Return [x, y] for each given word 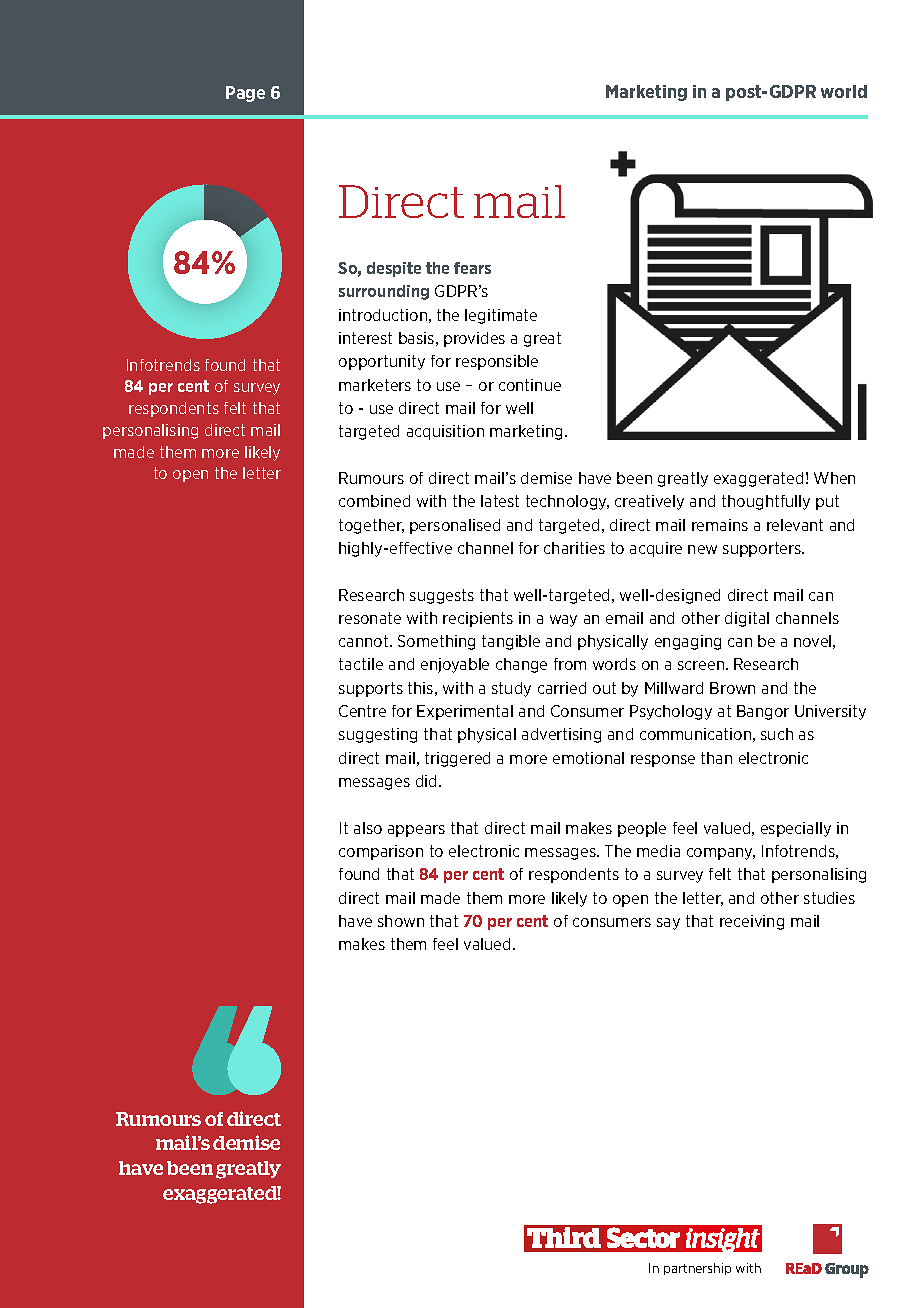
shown [401, 921]
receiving [752, 922]
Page [245, 94]
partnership [697, 1269]
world [844, 91]
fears [472, 268]
